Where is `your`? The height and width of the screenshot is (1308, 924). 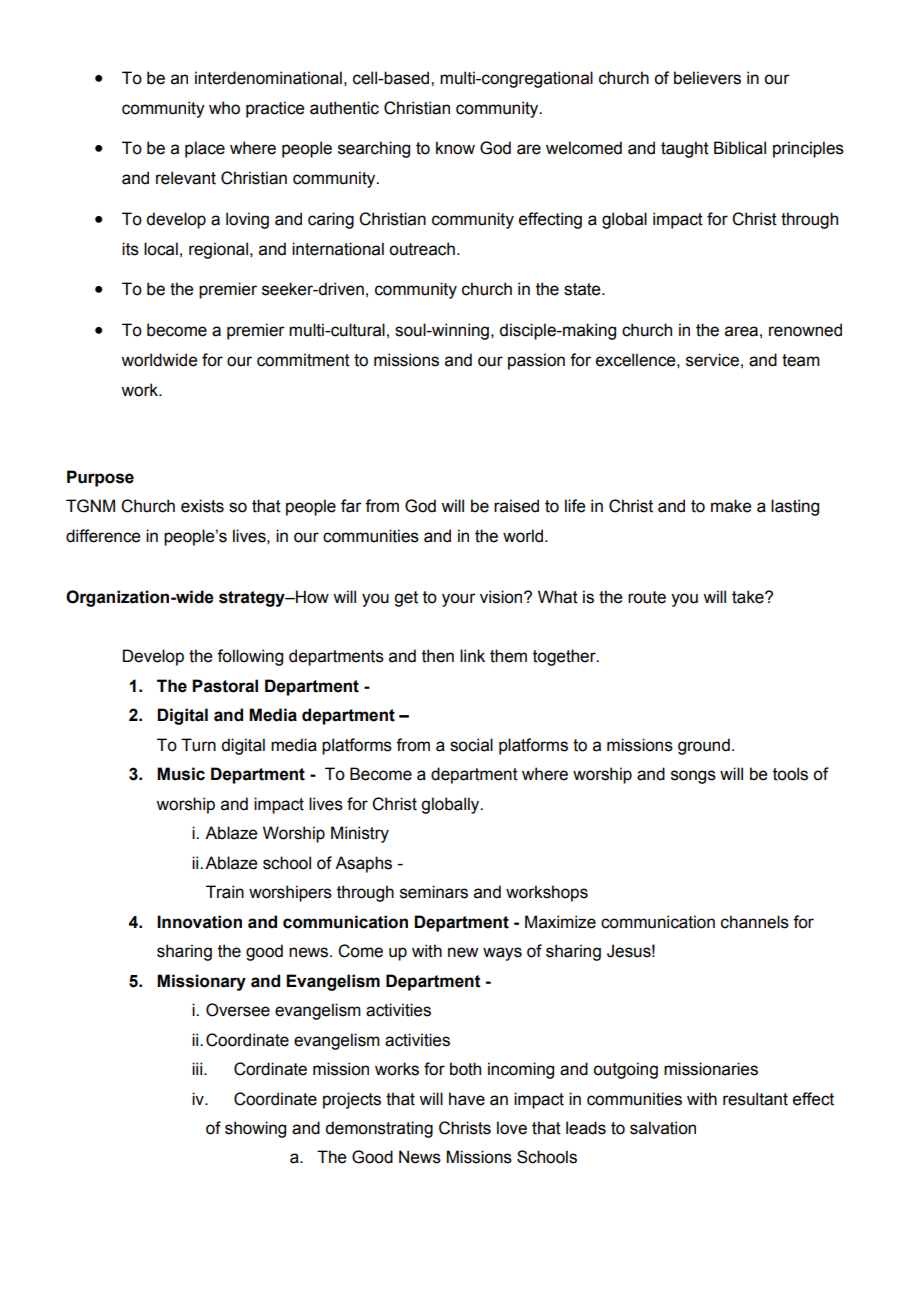 your is located at coordinates (459, 600).
